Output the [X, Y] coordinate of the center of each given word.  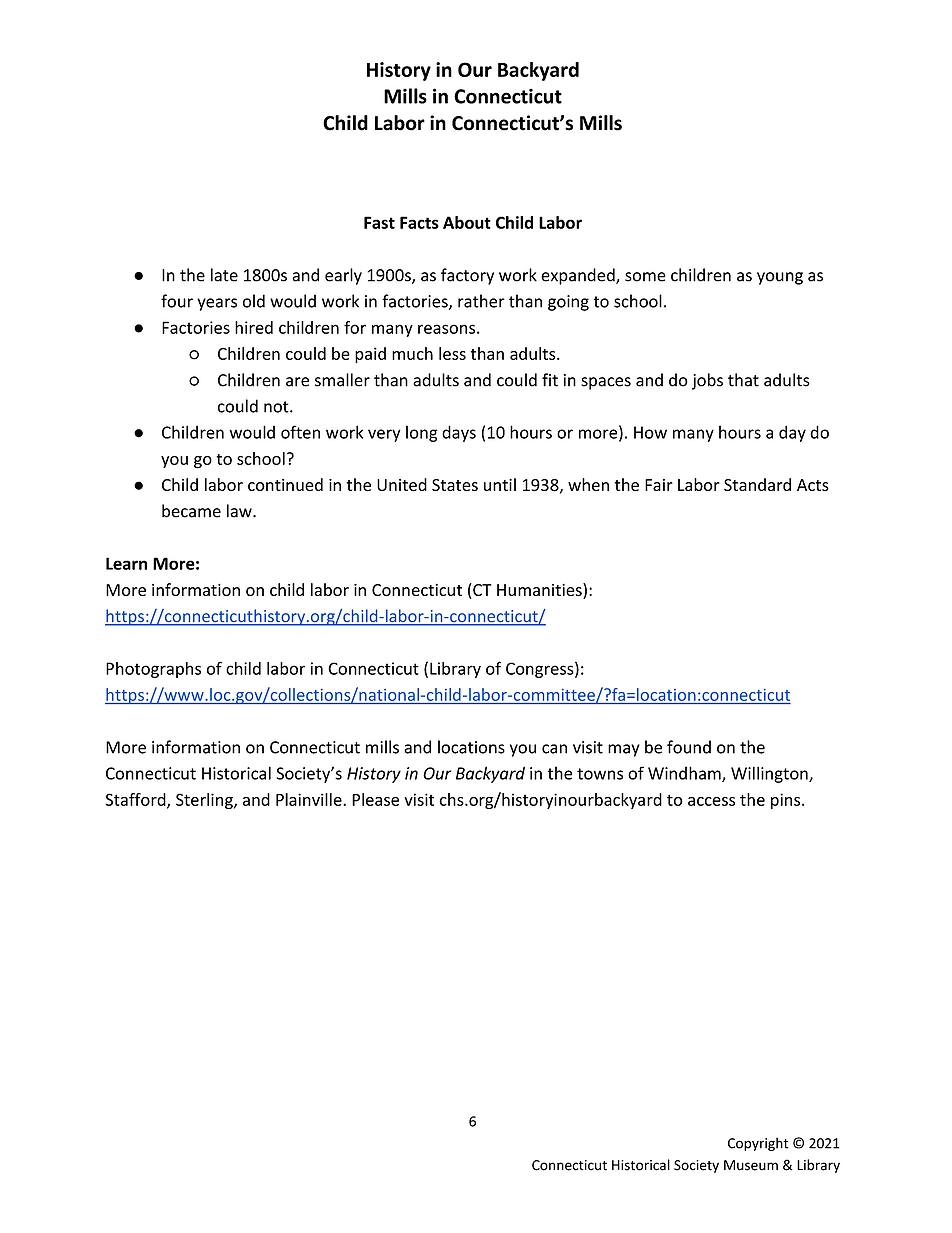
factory [467, 276]
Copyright [758, 1144]
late [224, 275]
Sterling [205, 801]
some [645, 277]
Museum [751, 1165]
